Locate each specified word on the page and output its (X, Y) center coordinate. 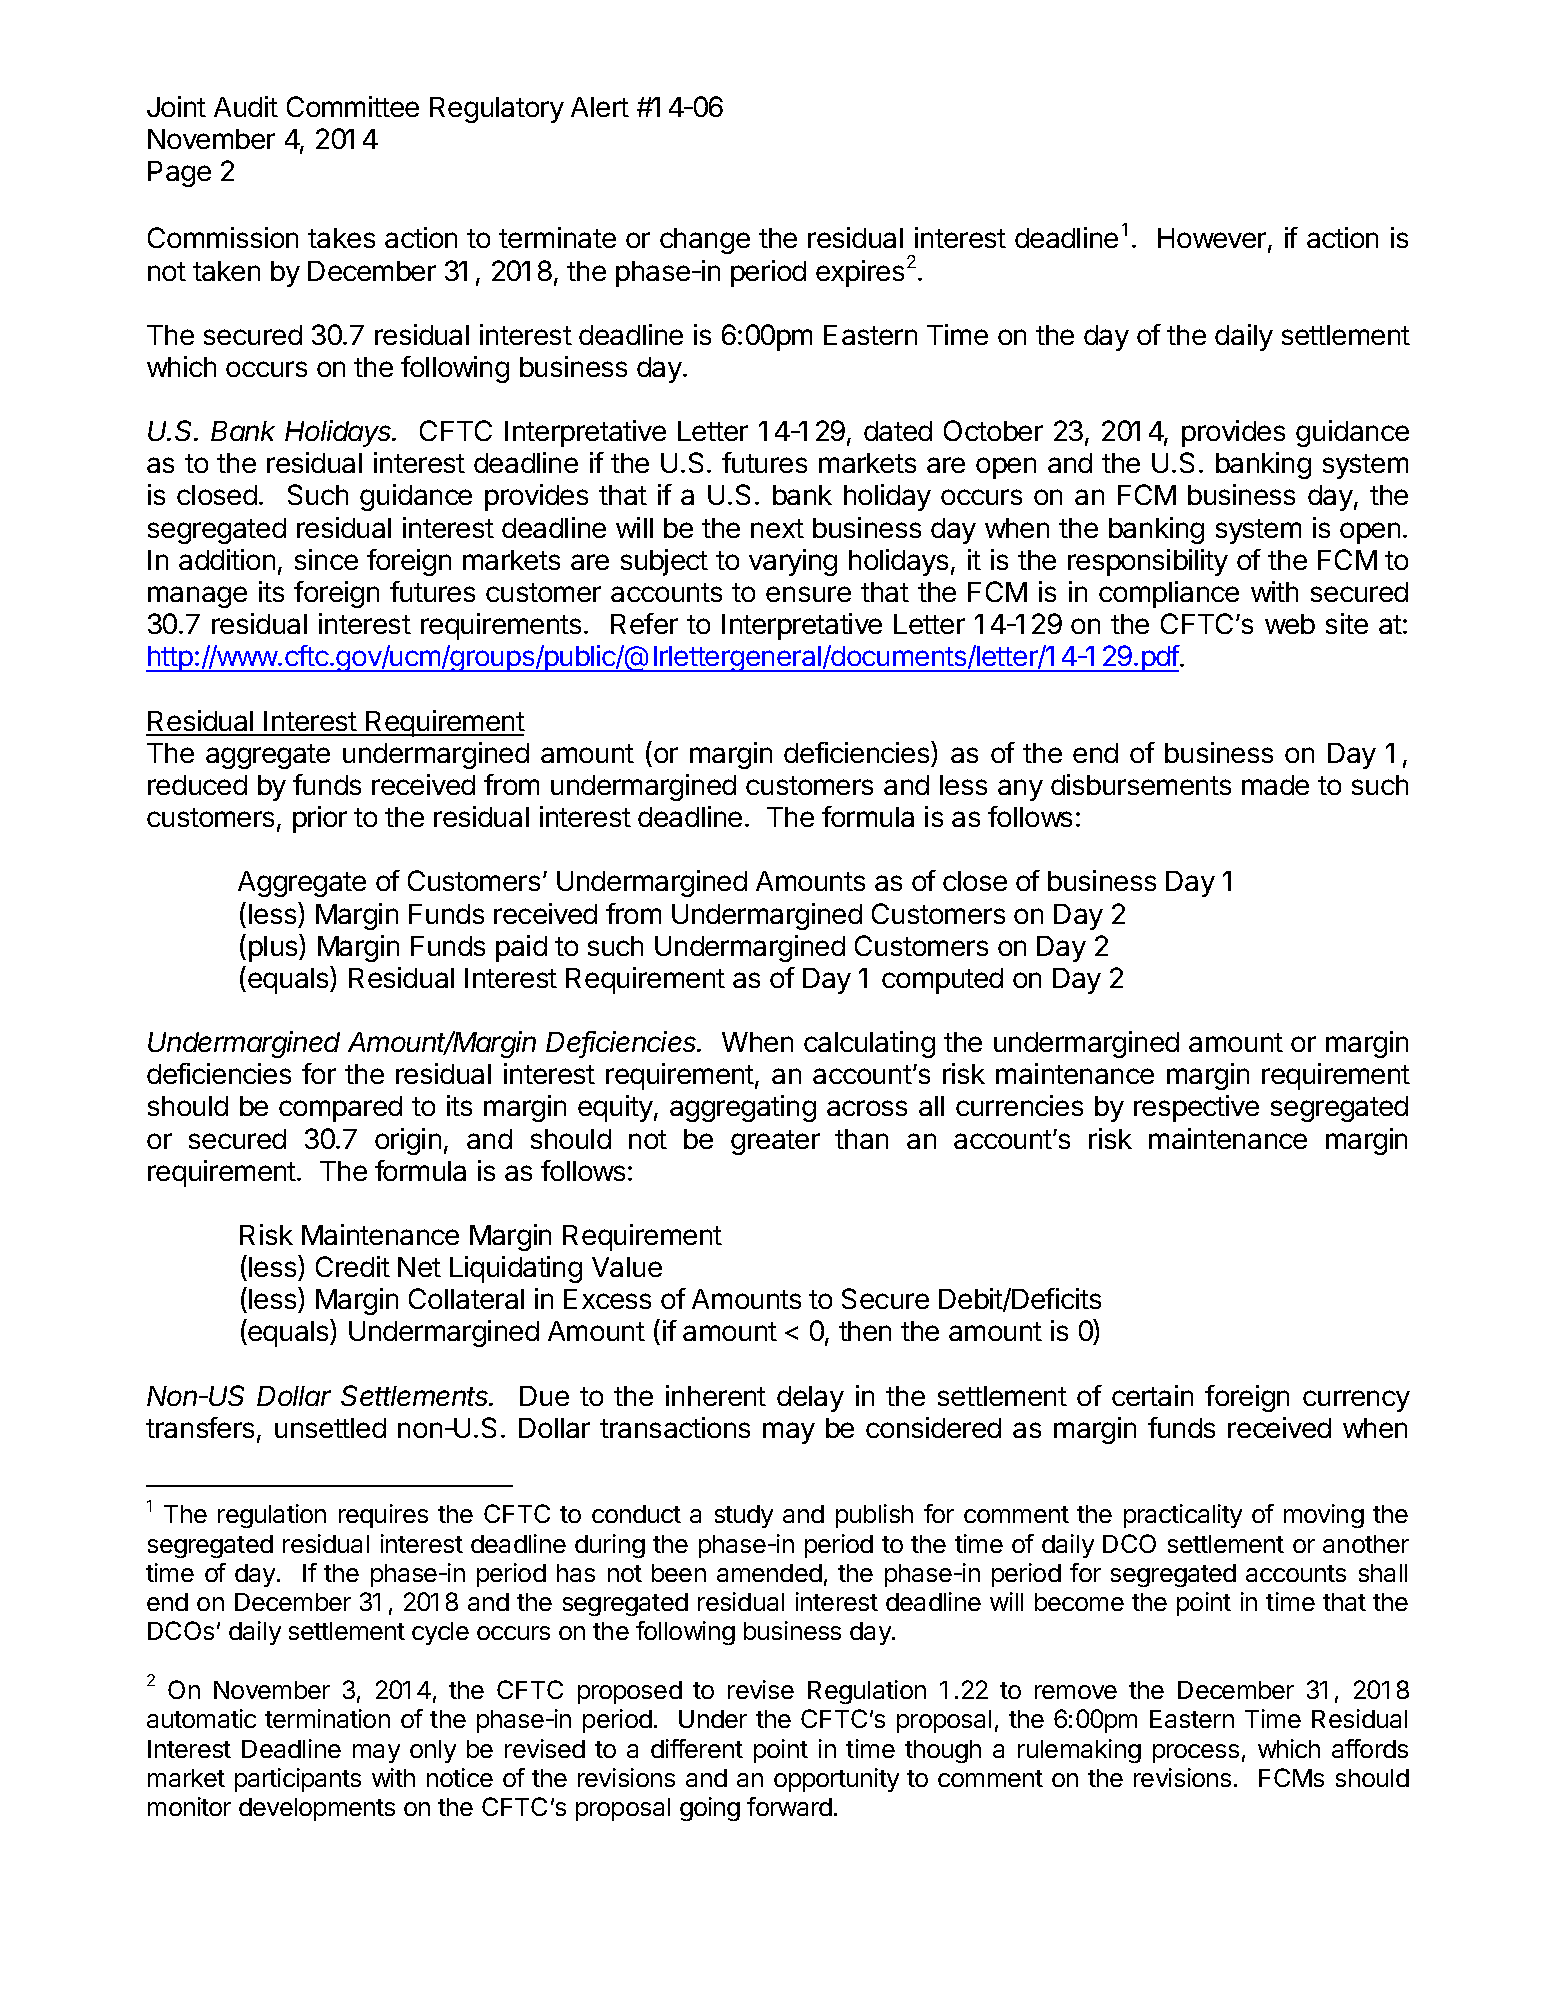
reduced (197, 785)
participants (298, 1780)
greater (775, 1142)
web (1290, 624)
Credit (353, 1266)
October (993, 430)
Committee (353, 106)
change (705, 241)
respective (1196, 1108)
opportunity (836, 1780)
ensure (808, 594)
